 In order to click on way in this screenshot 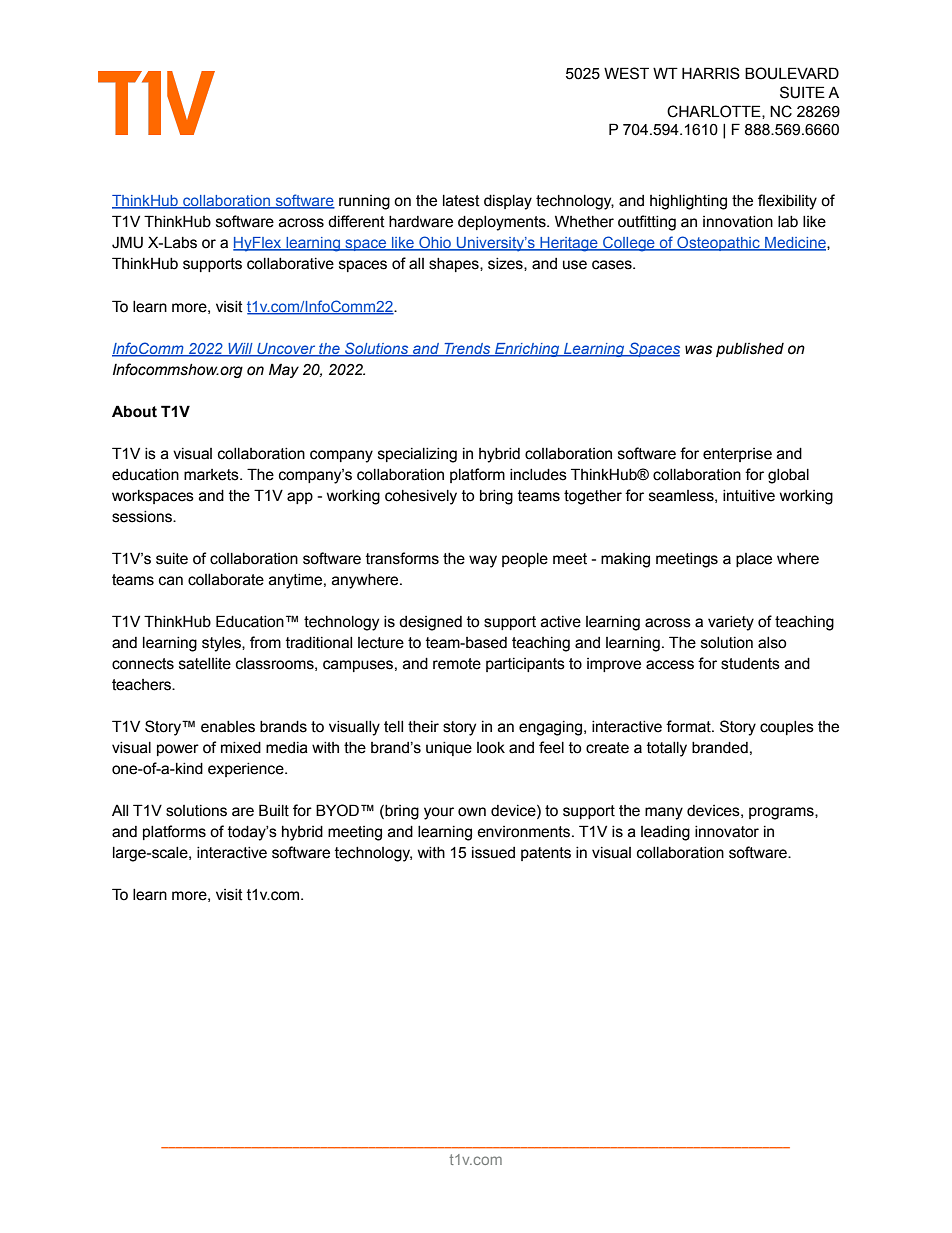, I will do `click(483, 561)`.
